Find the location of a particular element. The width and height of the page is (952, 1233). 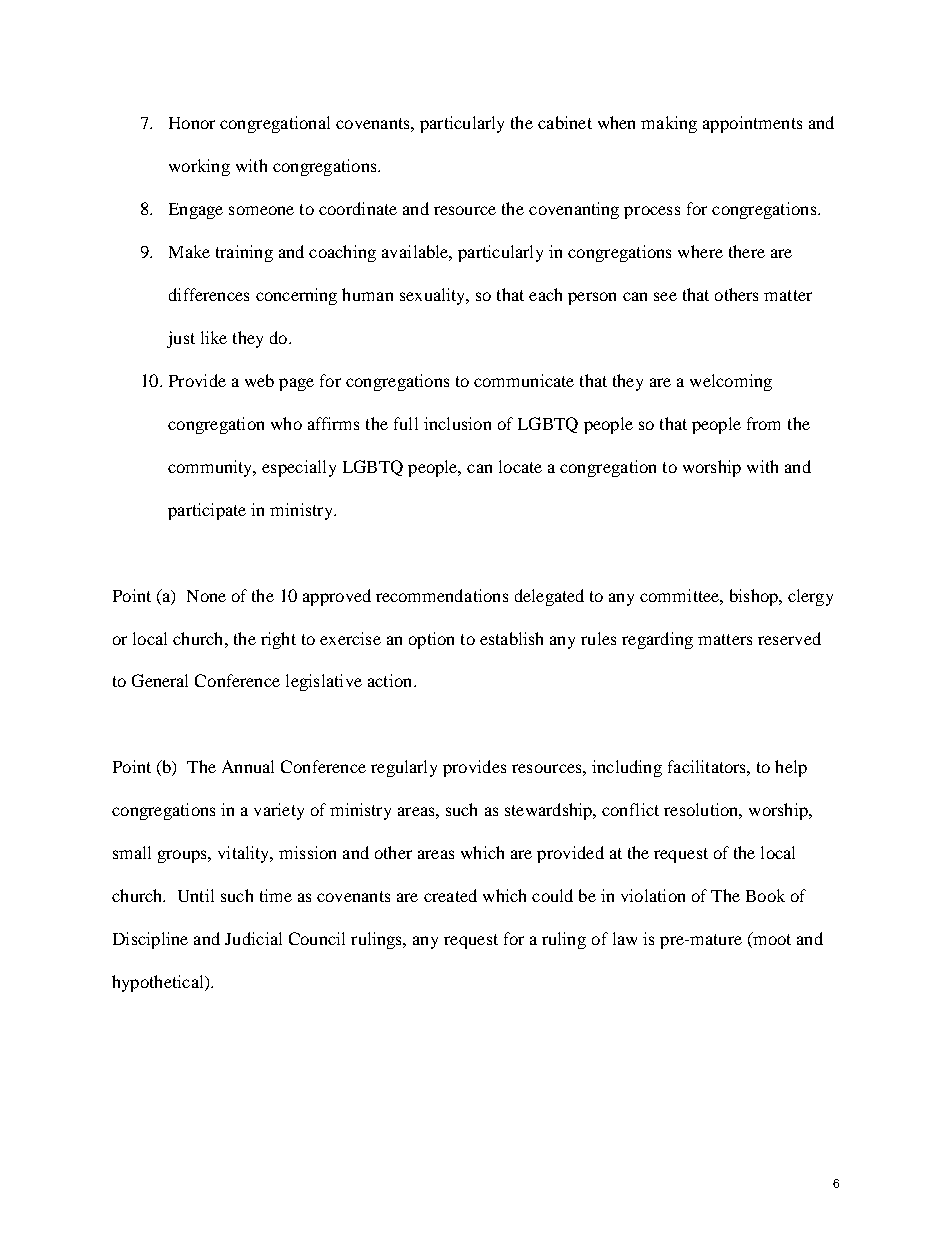

covenanting is located at coordinates (574, 210).
